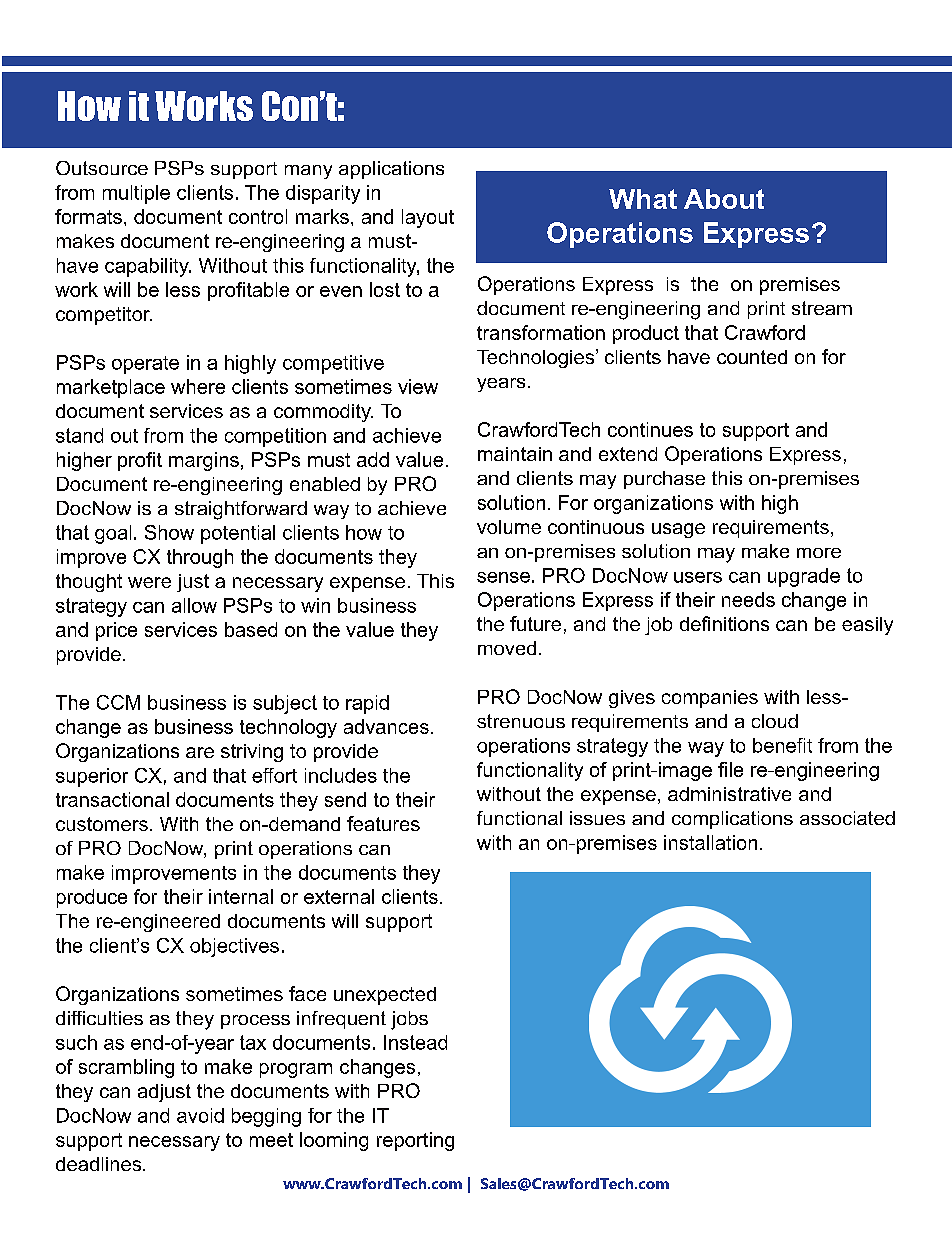  Describe the element at coordinates (200, 1115) in the image. I see `avoid` at that location.
